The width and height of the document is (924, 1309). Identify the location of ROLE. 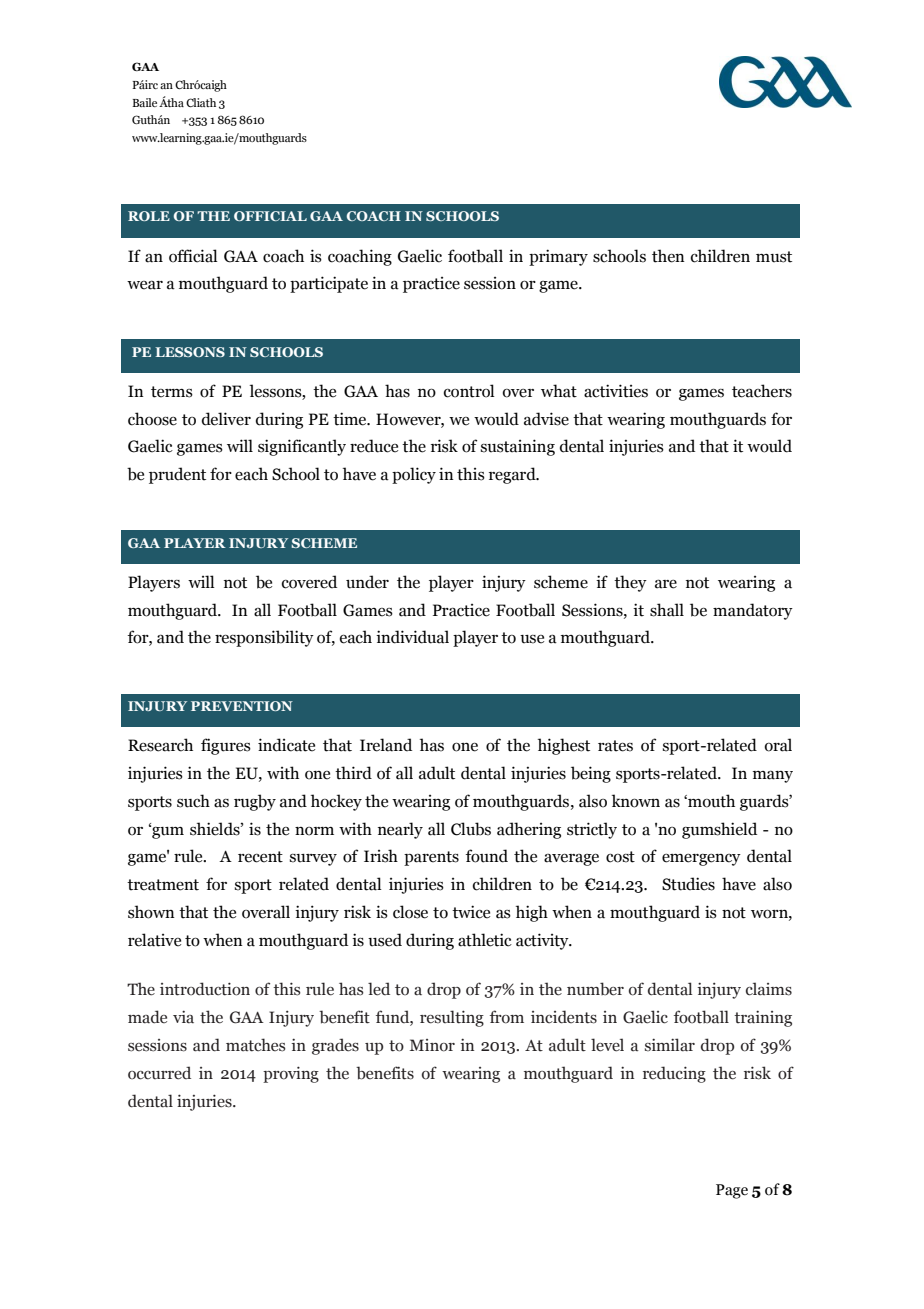
(149, 216).
